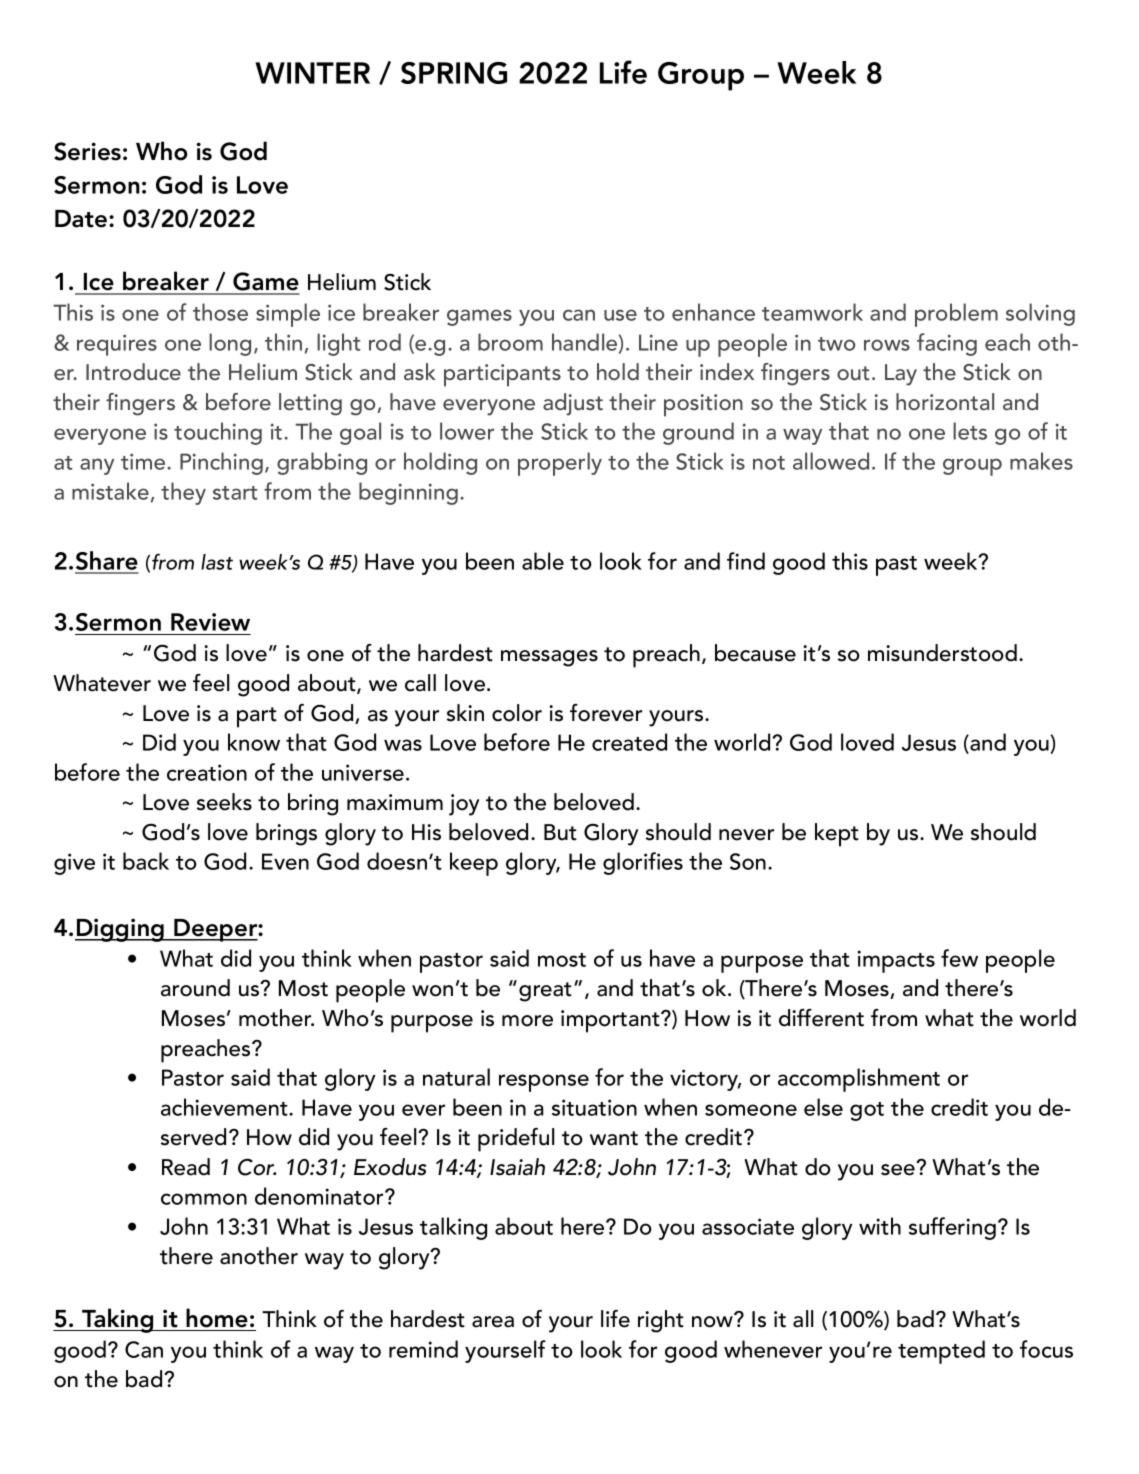 This page has height=1474, width=1139. Describe the element at coordinates (560, 464) in the page. I see `properly` at that location.
